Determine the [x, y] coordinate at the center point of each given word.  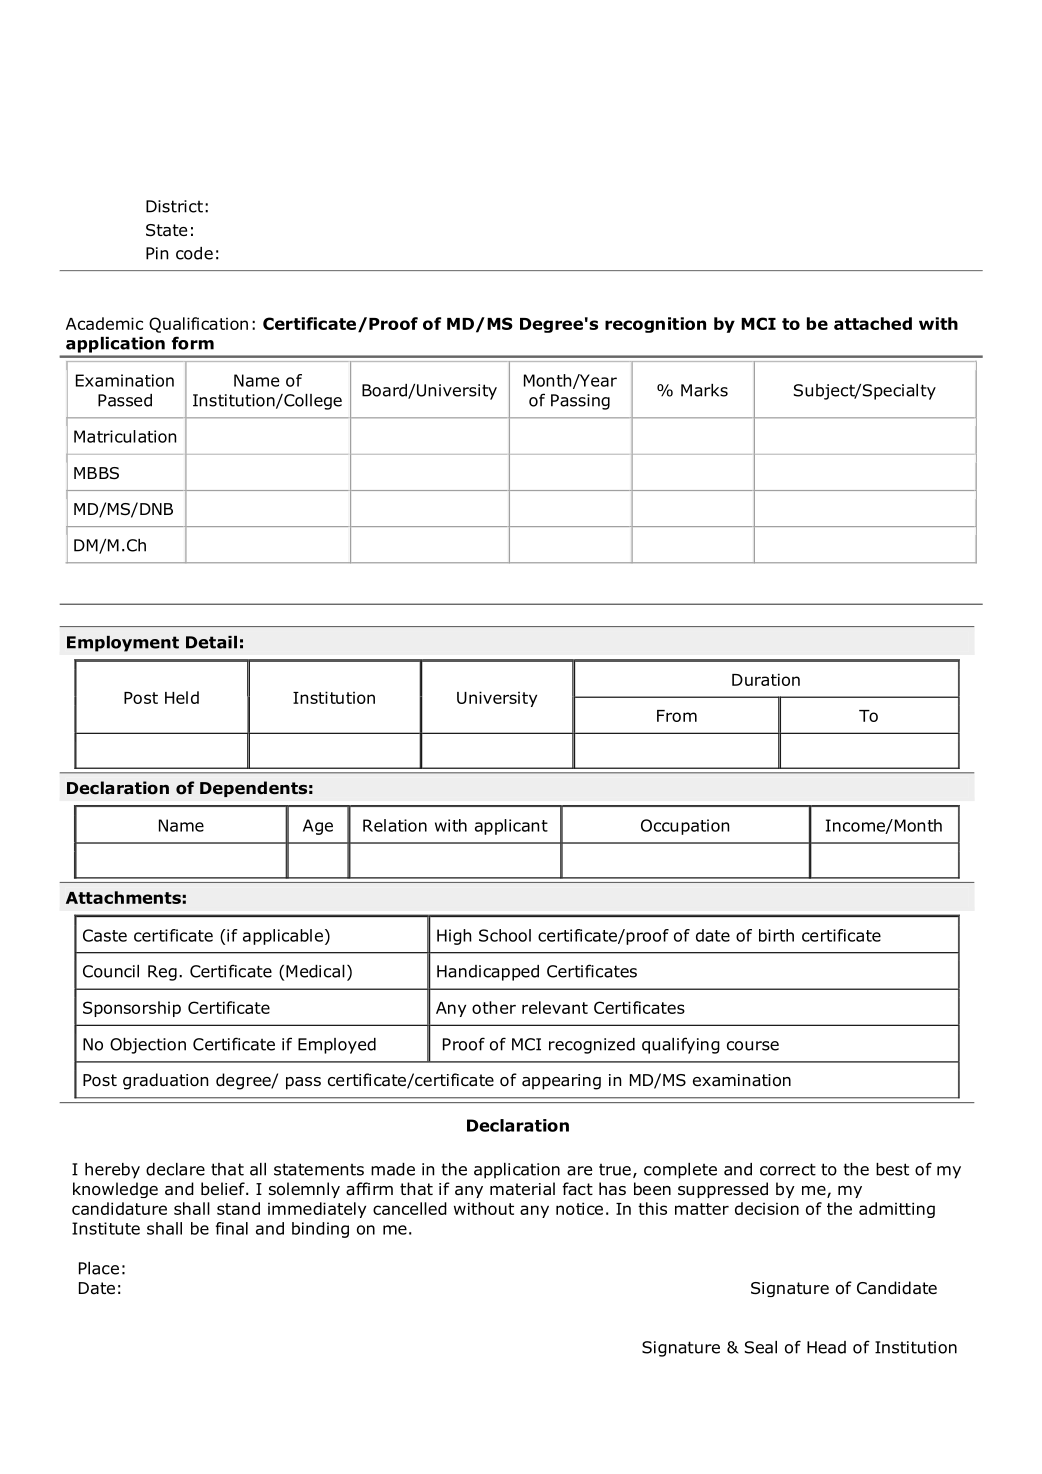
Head [826, 1347]
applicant [511, 827]
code [194, 253]
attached [873, 323]
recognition [655, 325]
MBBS [96, 473]
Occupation [685, 827]
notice [579, 1208]
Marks [704, 390]
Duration [766, 679]
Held [182, 697]
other [494, 1007]
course [753, 1046]
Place [99, 1268]
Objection [148, 1046]
